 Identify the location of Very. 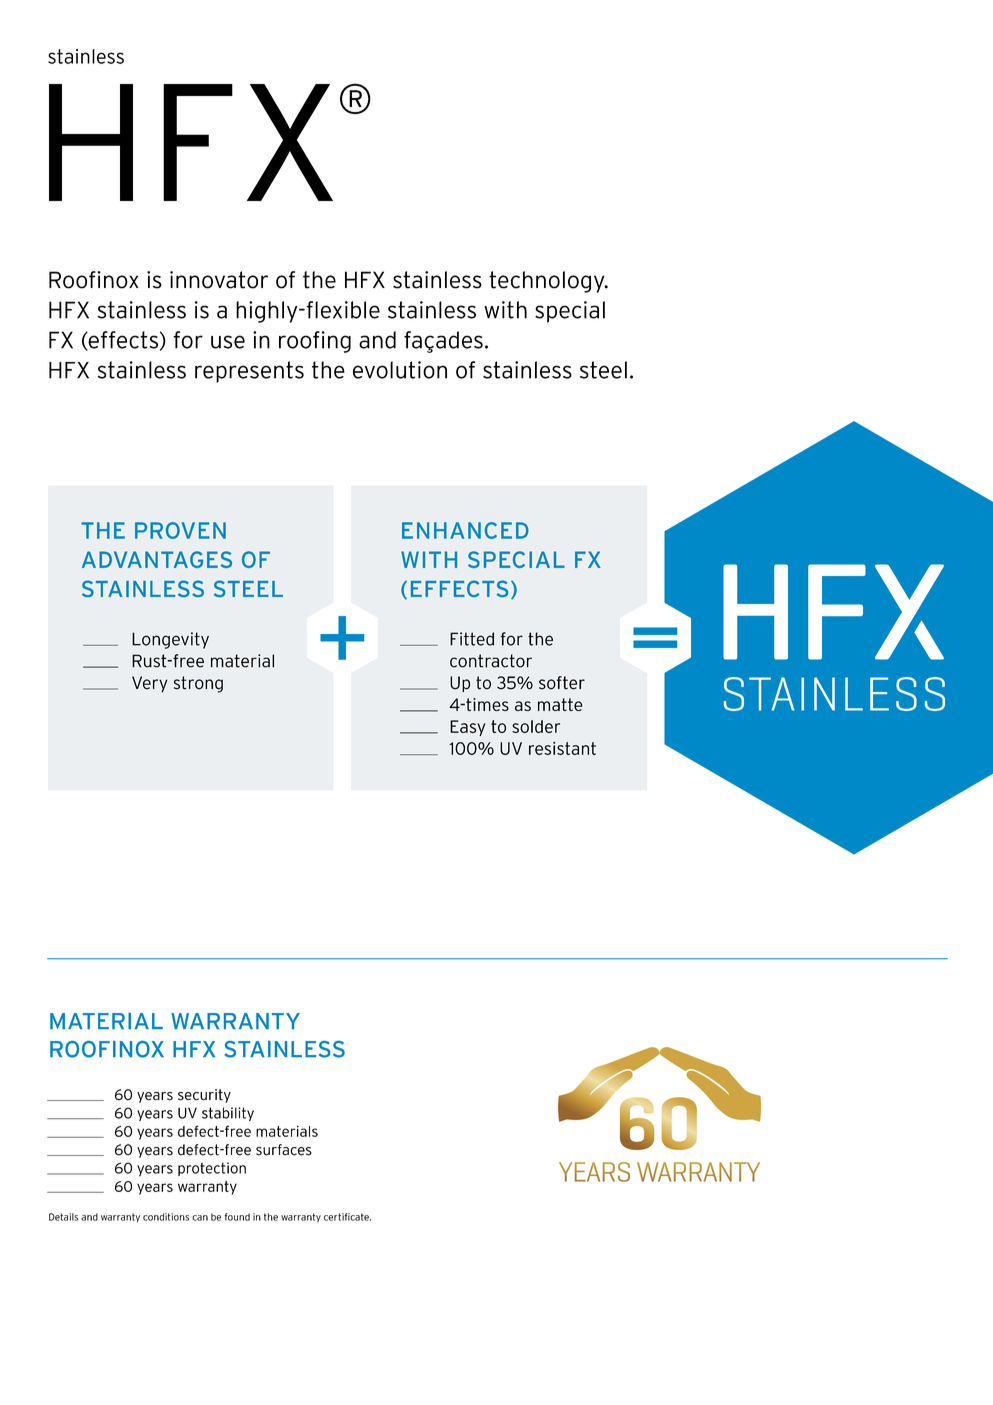
(150, 684).
